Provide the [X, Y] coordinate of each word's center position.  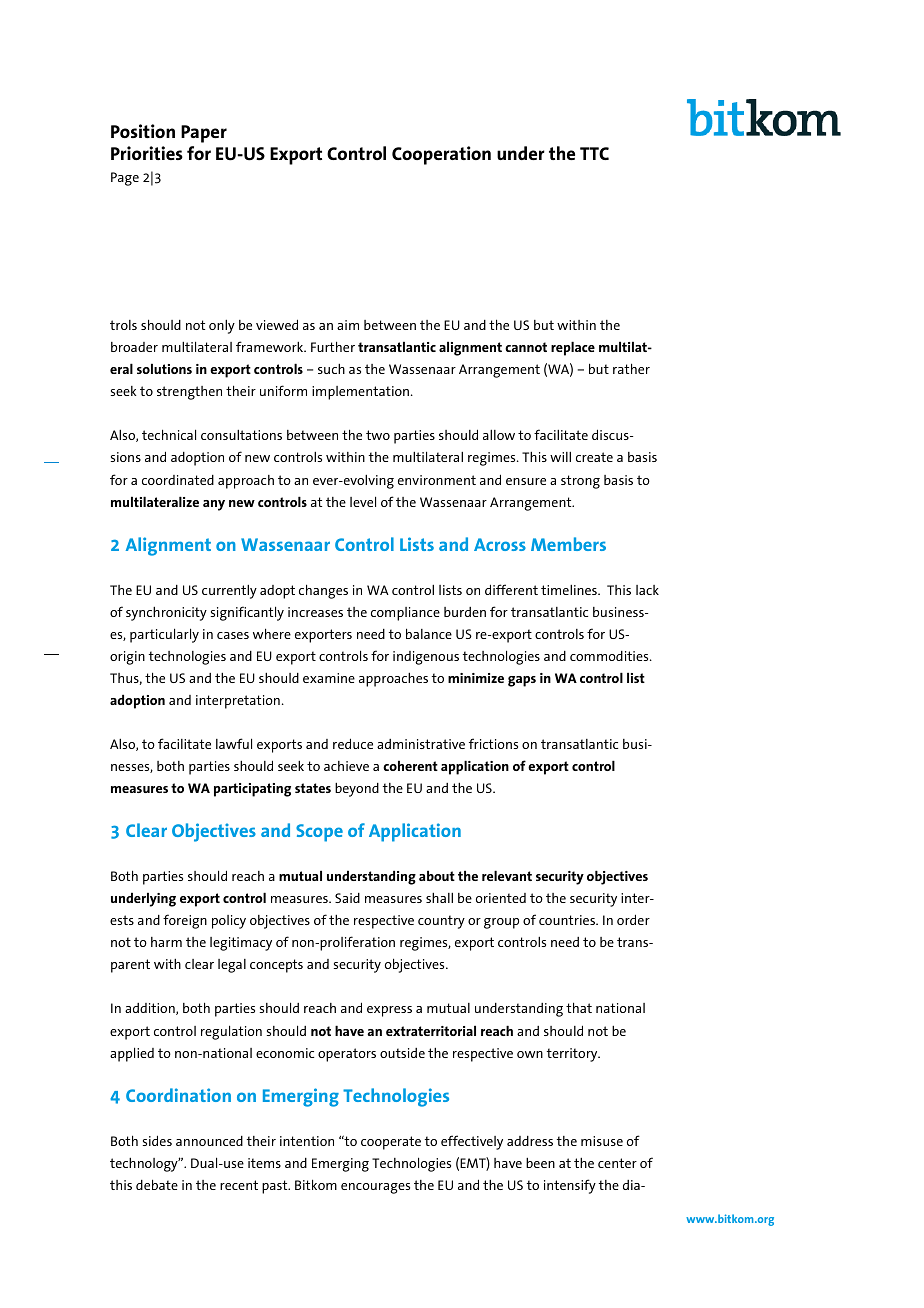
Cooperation [441, 155]
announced [209, 1141]
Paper [204, 134]
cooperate [391, 1143]
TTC [594, 153]
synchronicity [166, 614]
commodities [610, 656]
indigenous [426, 658]
